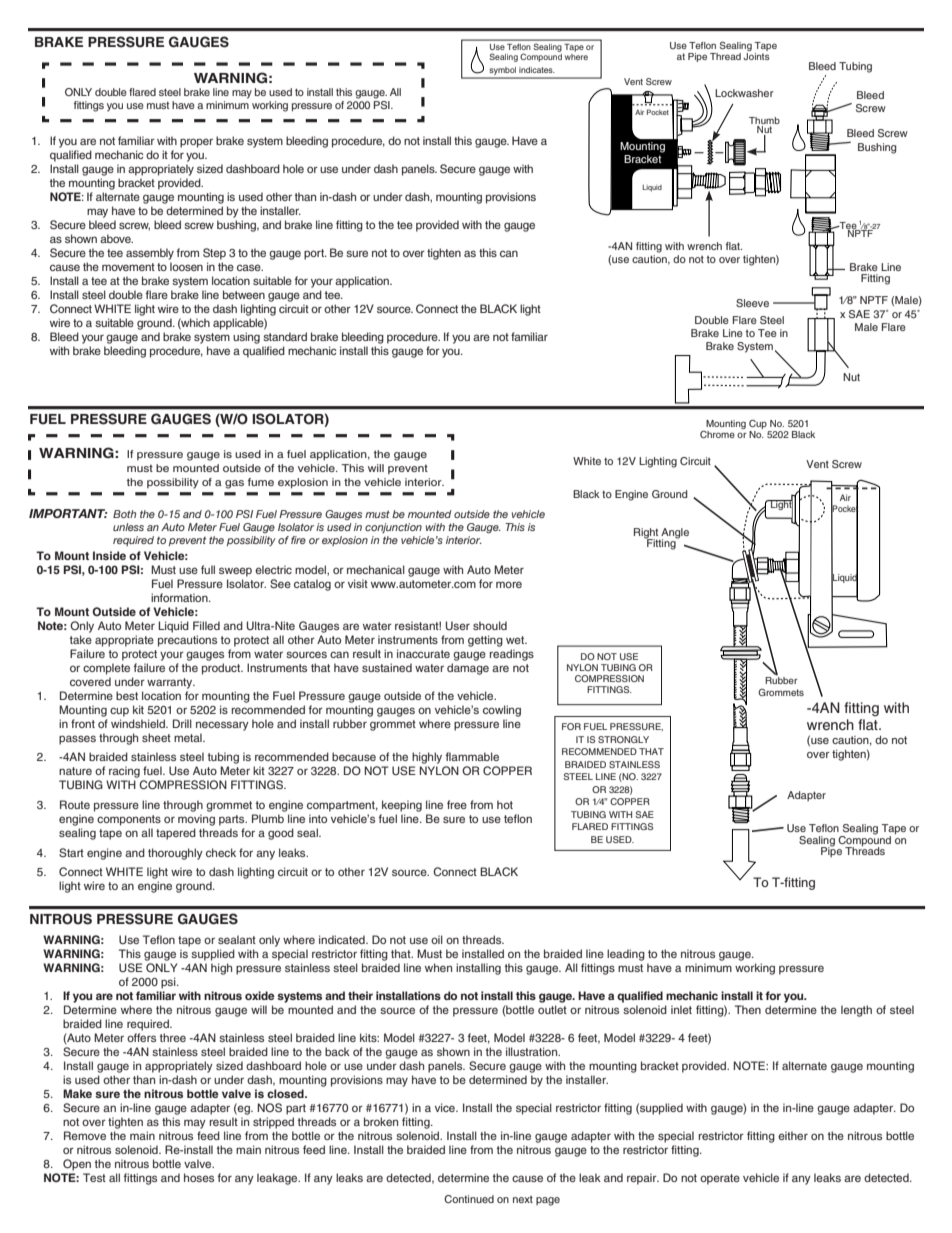  What do you see at coordinates (156, 737) in the page?
I see `sheet` at bounding box center [156, 737].
